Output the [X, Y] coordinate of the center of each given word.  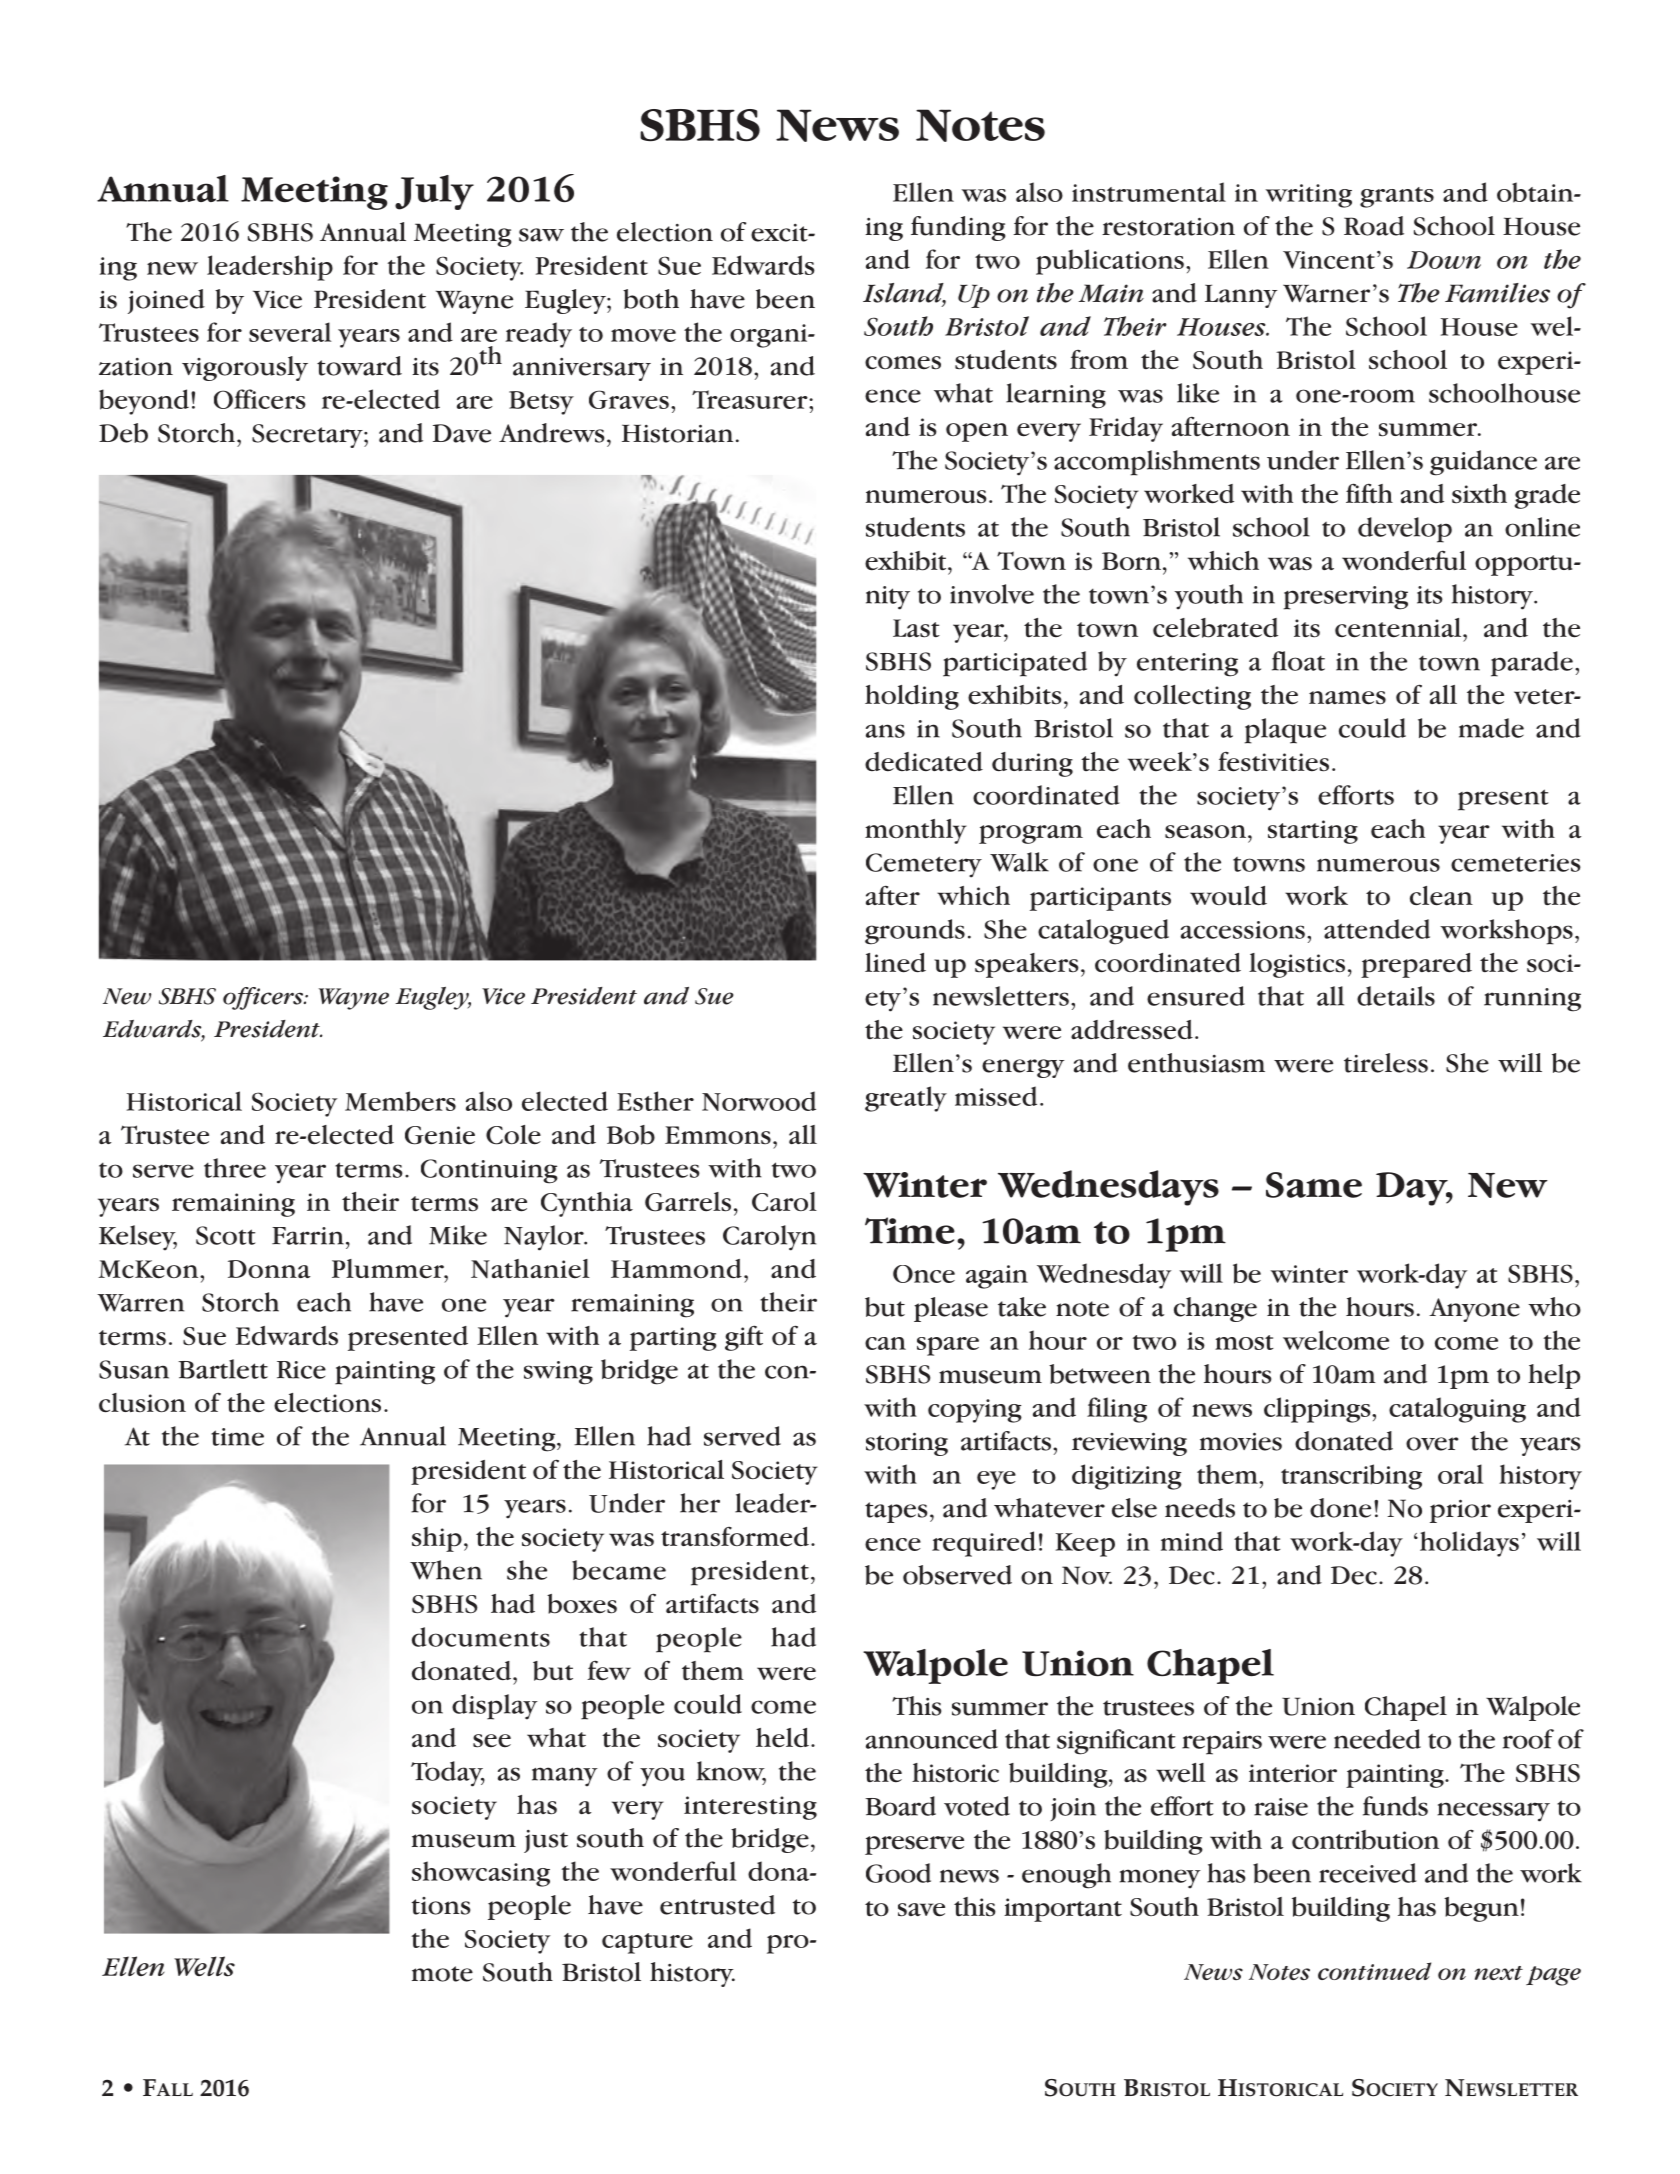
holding [912, 697]
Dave [462, 433]
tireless [1386, 1063]
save [921, 1910]
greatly [906, 1099]
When [446, 1570]
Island [904, 294]
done [1340, 1508]
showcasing [481, 1874]
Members [400, 1101]
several [290, 332]
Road [1374, 226]
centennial [1399, 628]
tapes [896, 1512]
